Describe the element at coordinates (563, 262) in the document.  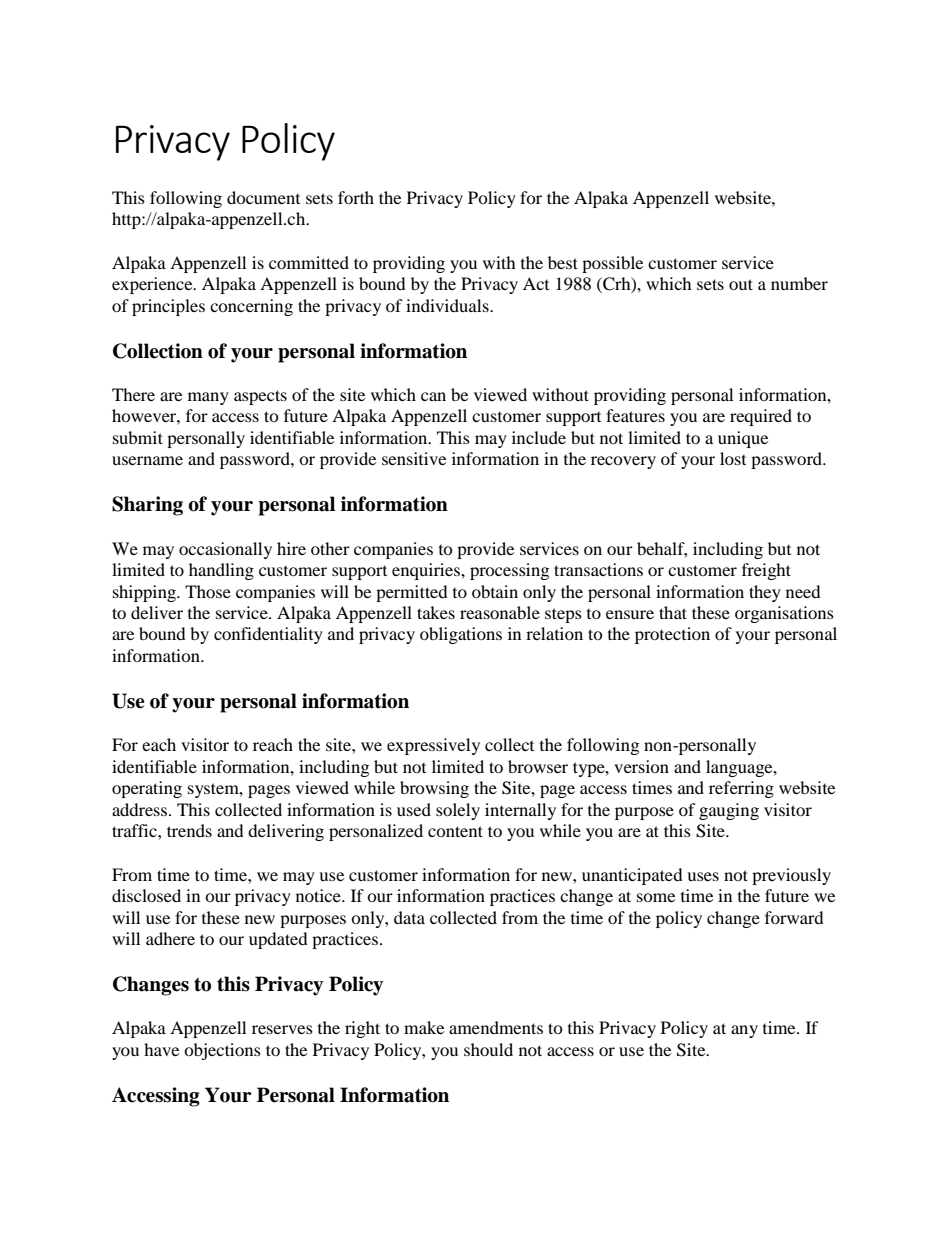
I see `best` at that location.
